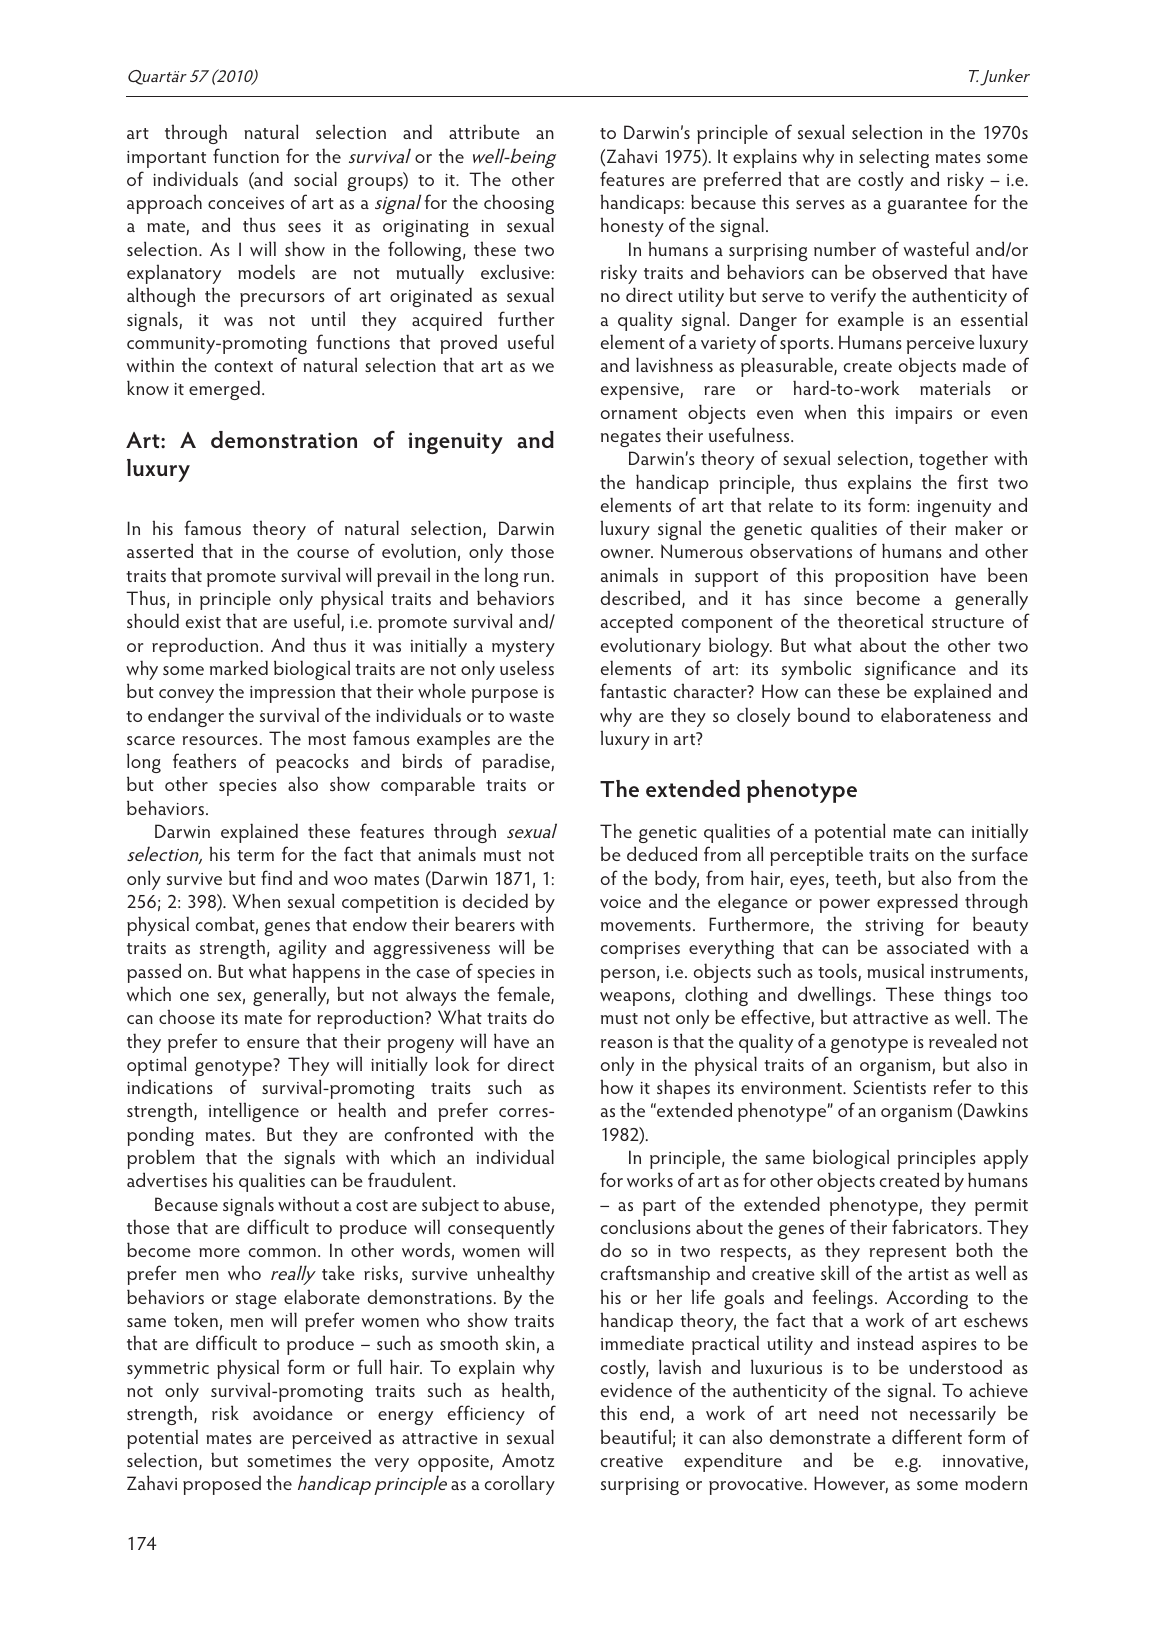 The width and height of the page is (1155, 1634). I want to click on choosing, so click(519, 204).
